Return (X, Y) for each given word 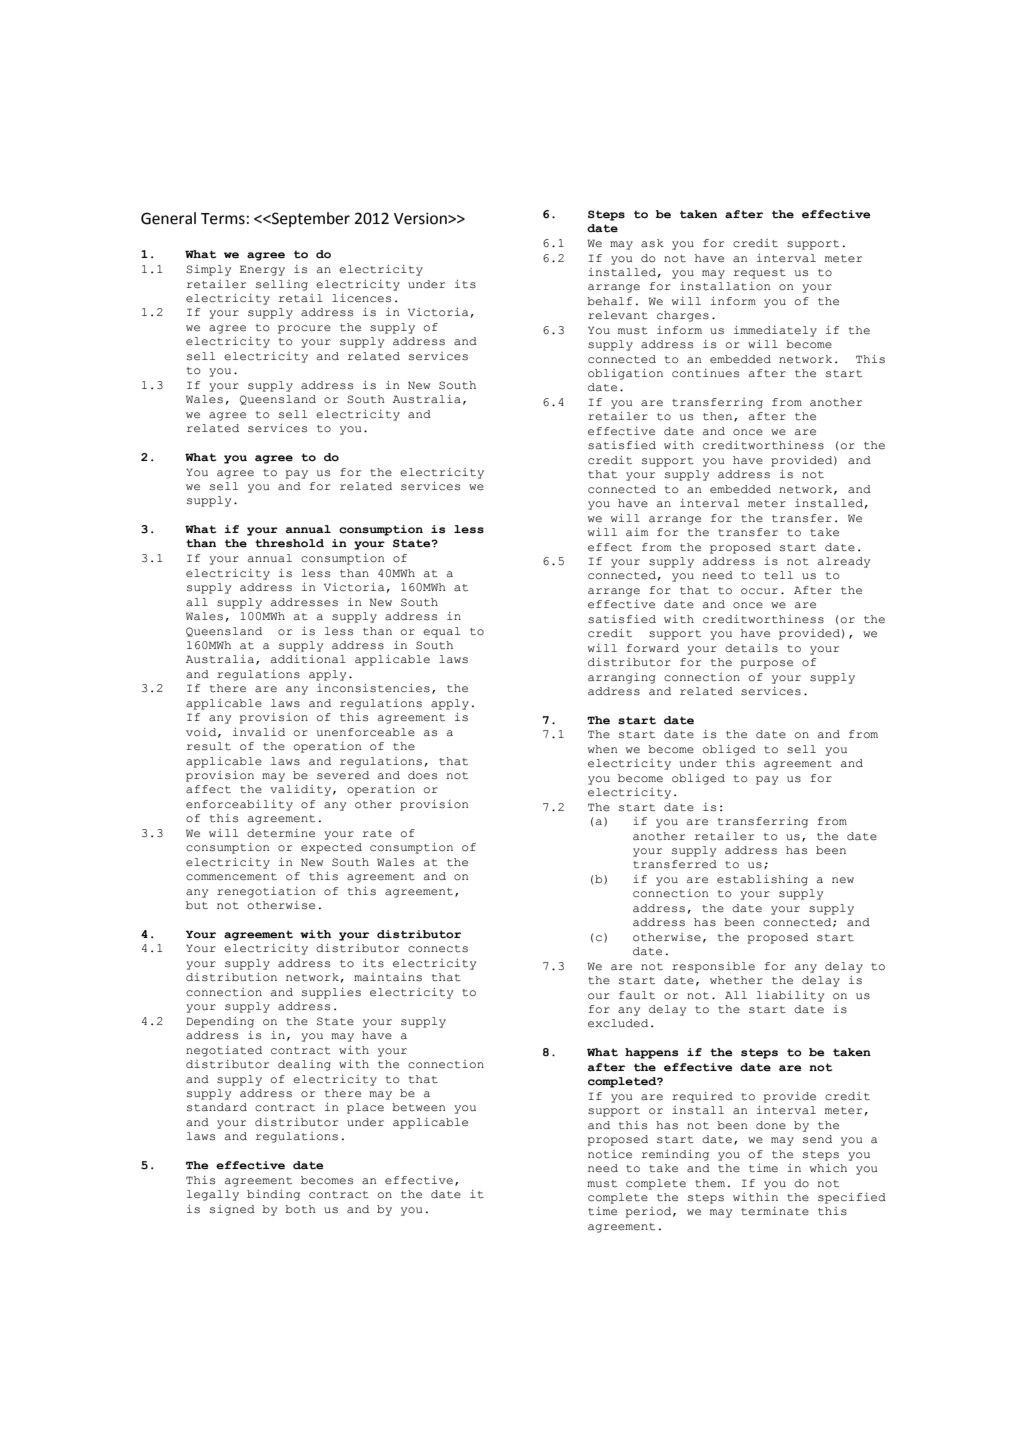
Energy (262, 270)
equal (441, 632)
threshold (289, 543)
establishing (762, 880)
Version (421, 218)
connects (438, 949)
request (760, 274)
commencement (231, 877)
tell (778, 575)
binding (273, 1195)
